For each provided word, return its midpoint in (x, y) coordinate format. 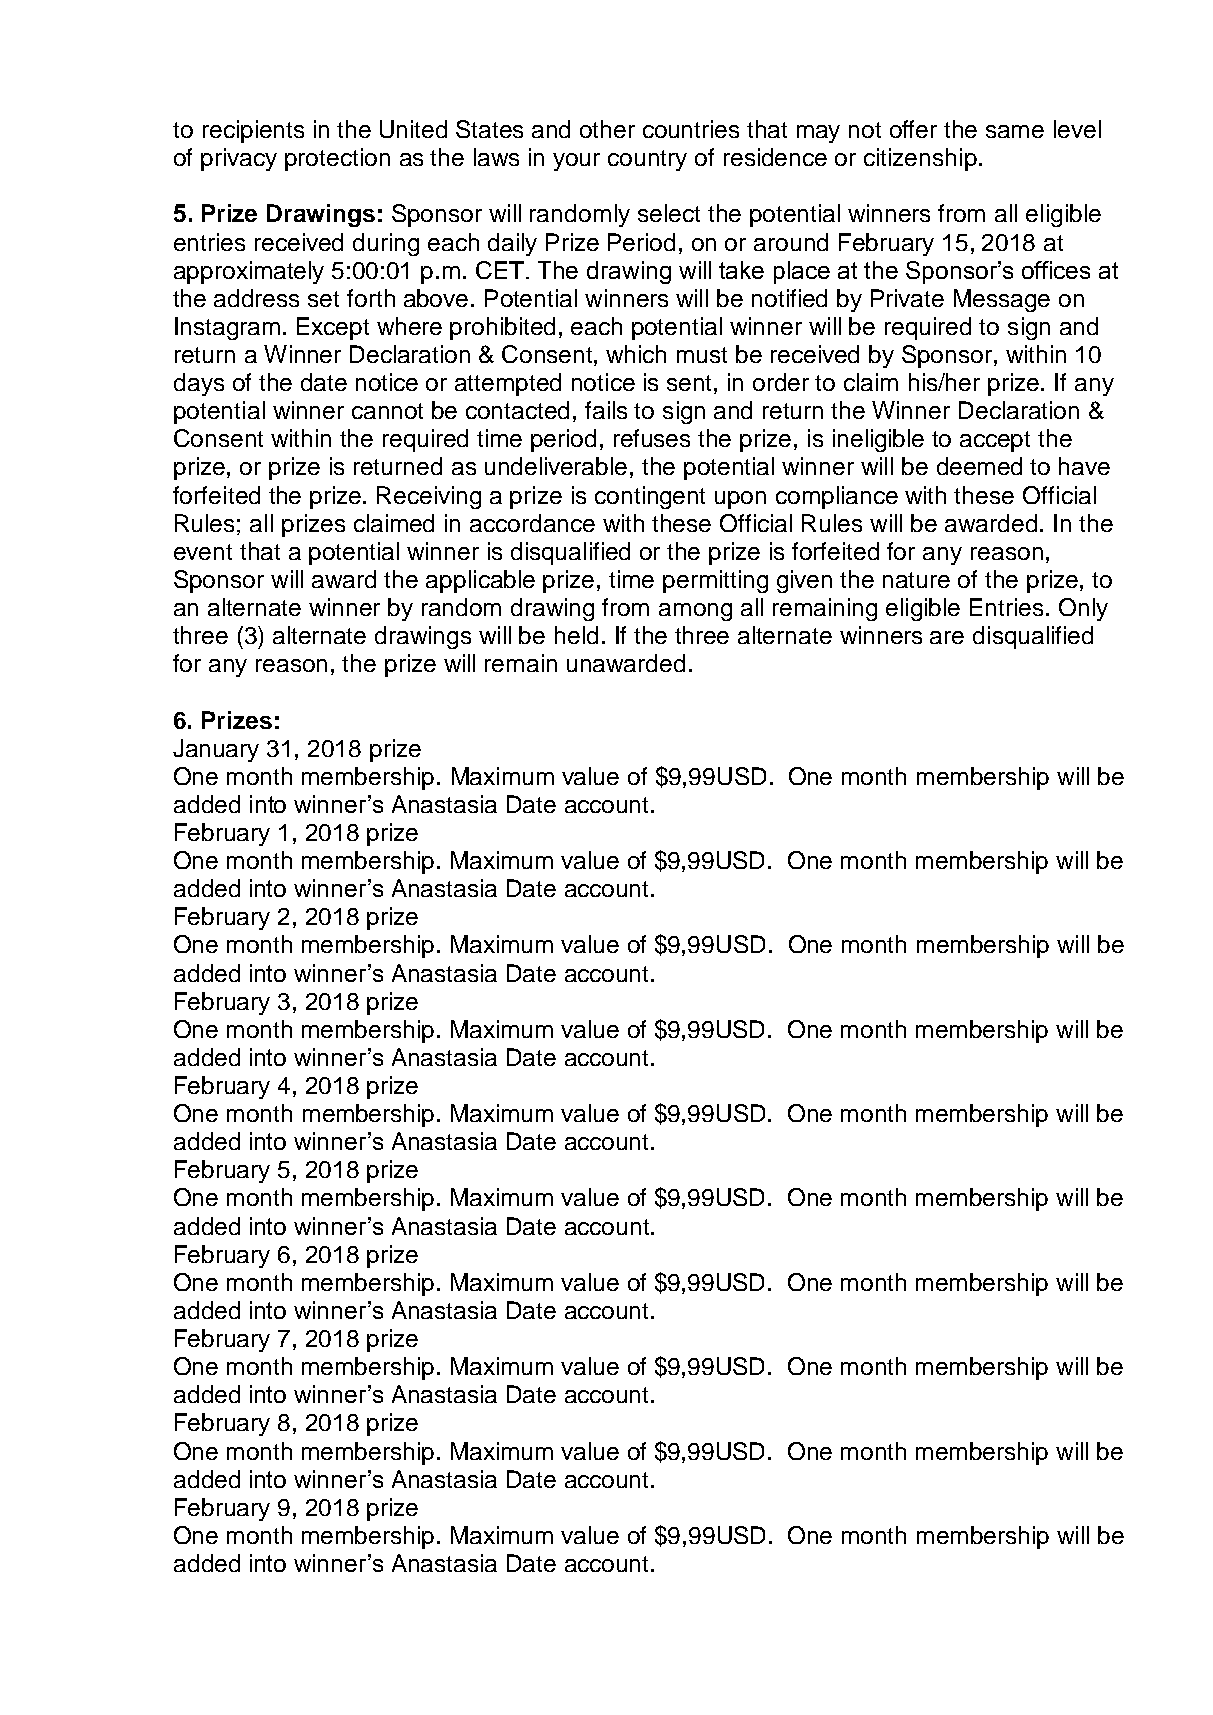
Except (333, 328)
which (636, 354)
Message (1002, 300)
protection (337, 159)
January (216, 750)
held (576, 635)
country (647, 160)
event (203, 552)
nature (916, 580)
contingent (650, 497)
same (1015, 131)
